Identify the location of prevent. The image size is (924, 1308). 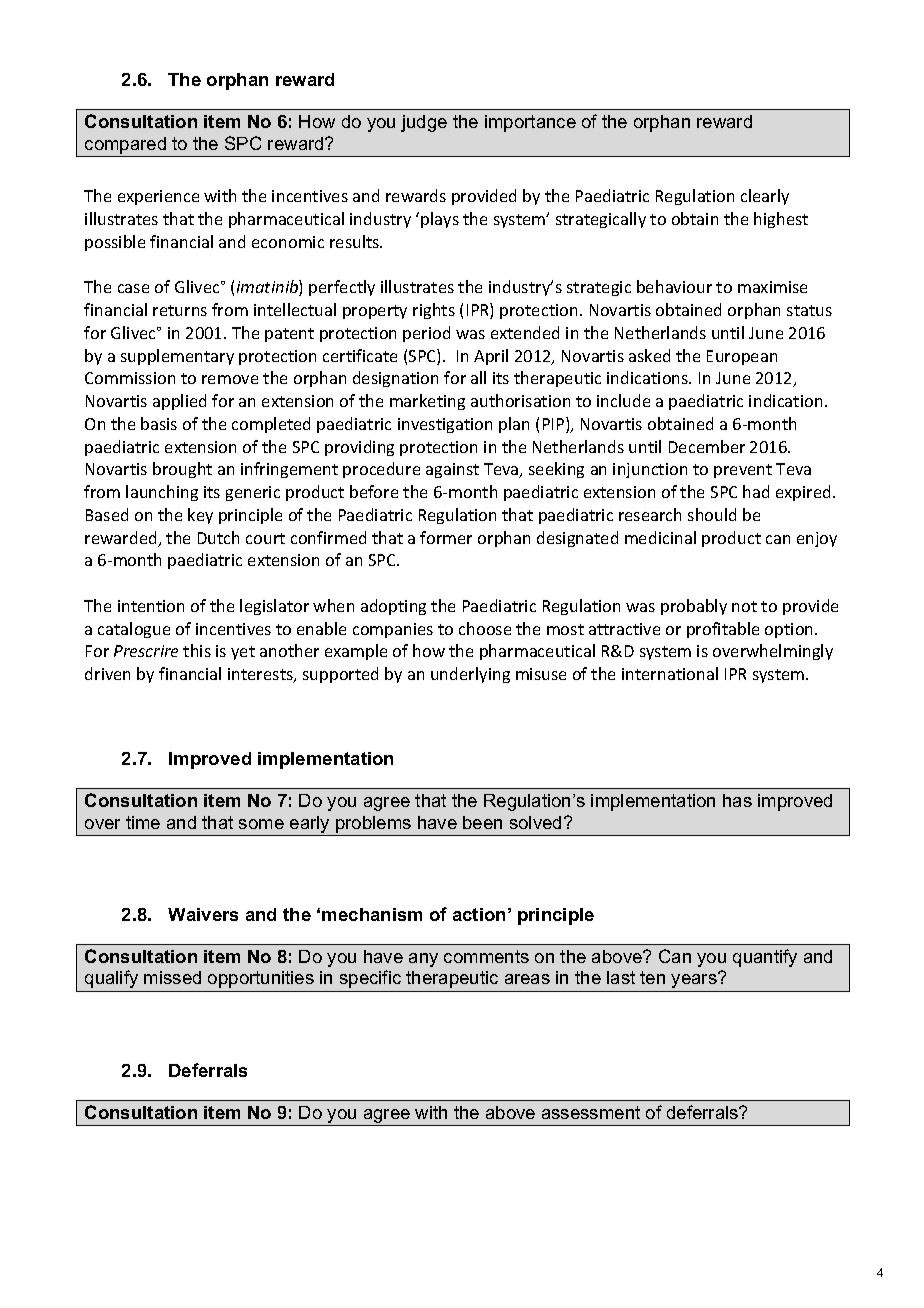
(743, 471).
